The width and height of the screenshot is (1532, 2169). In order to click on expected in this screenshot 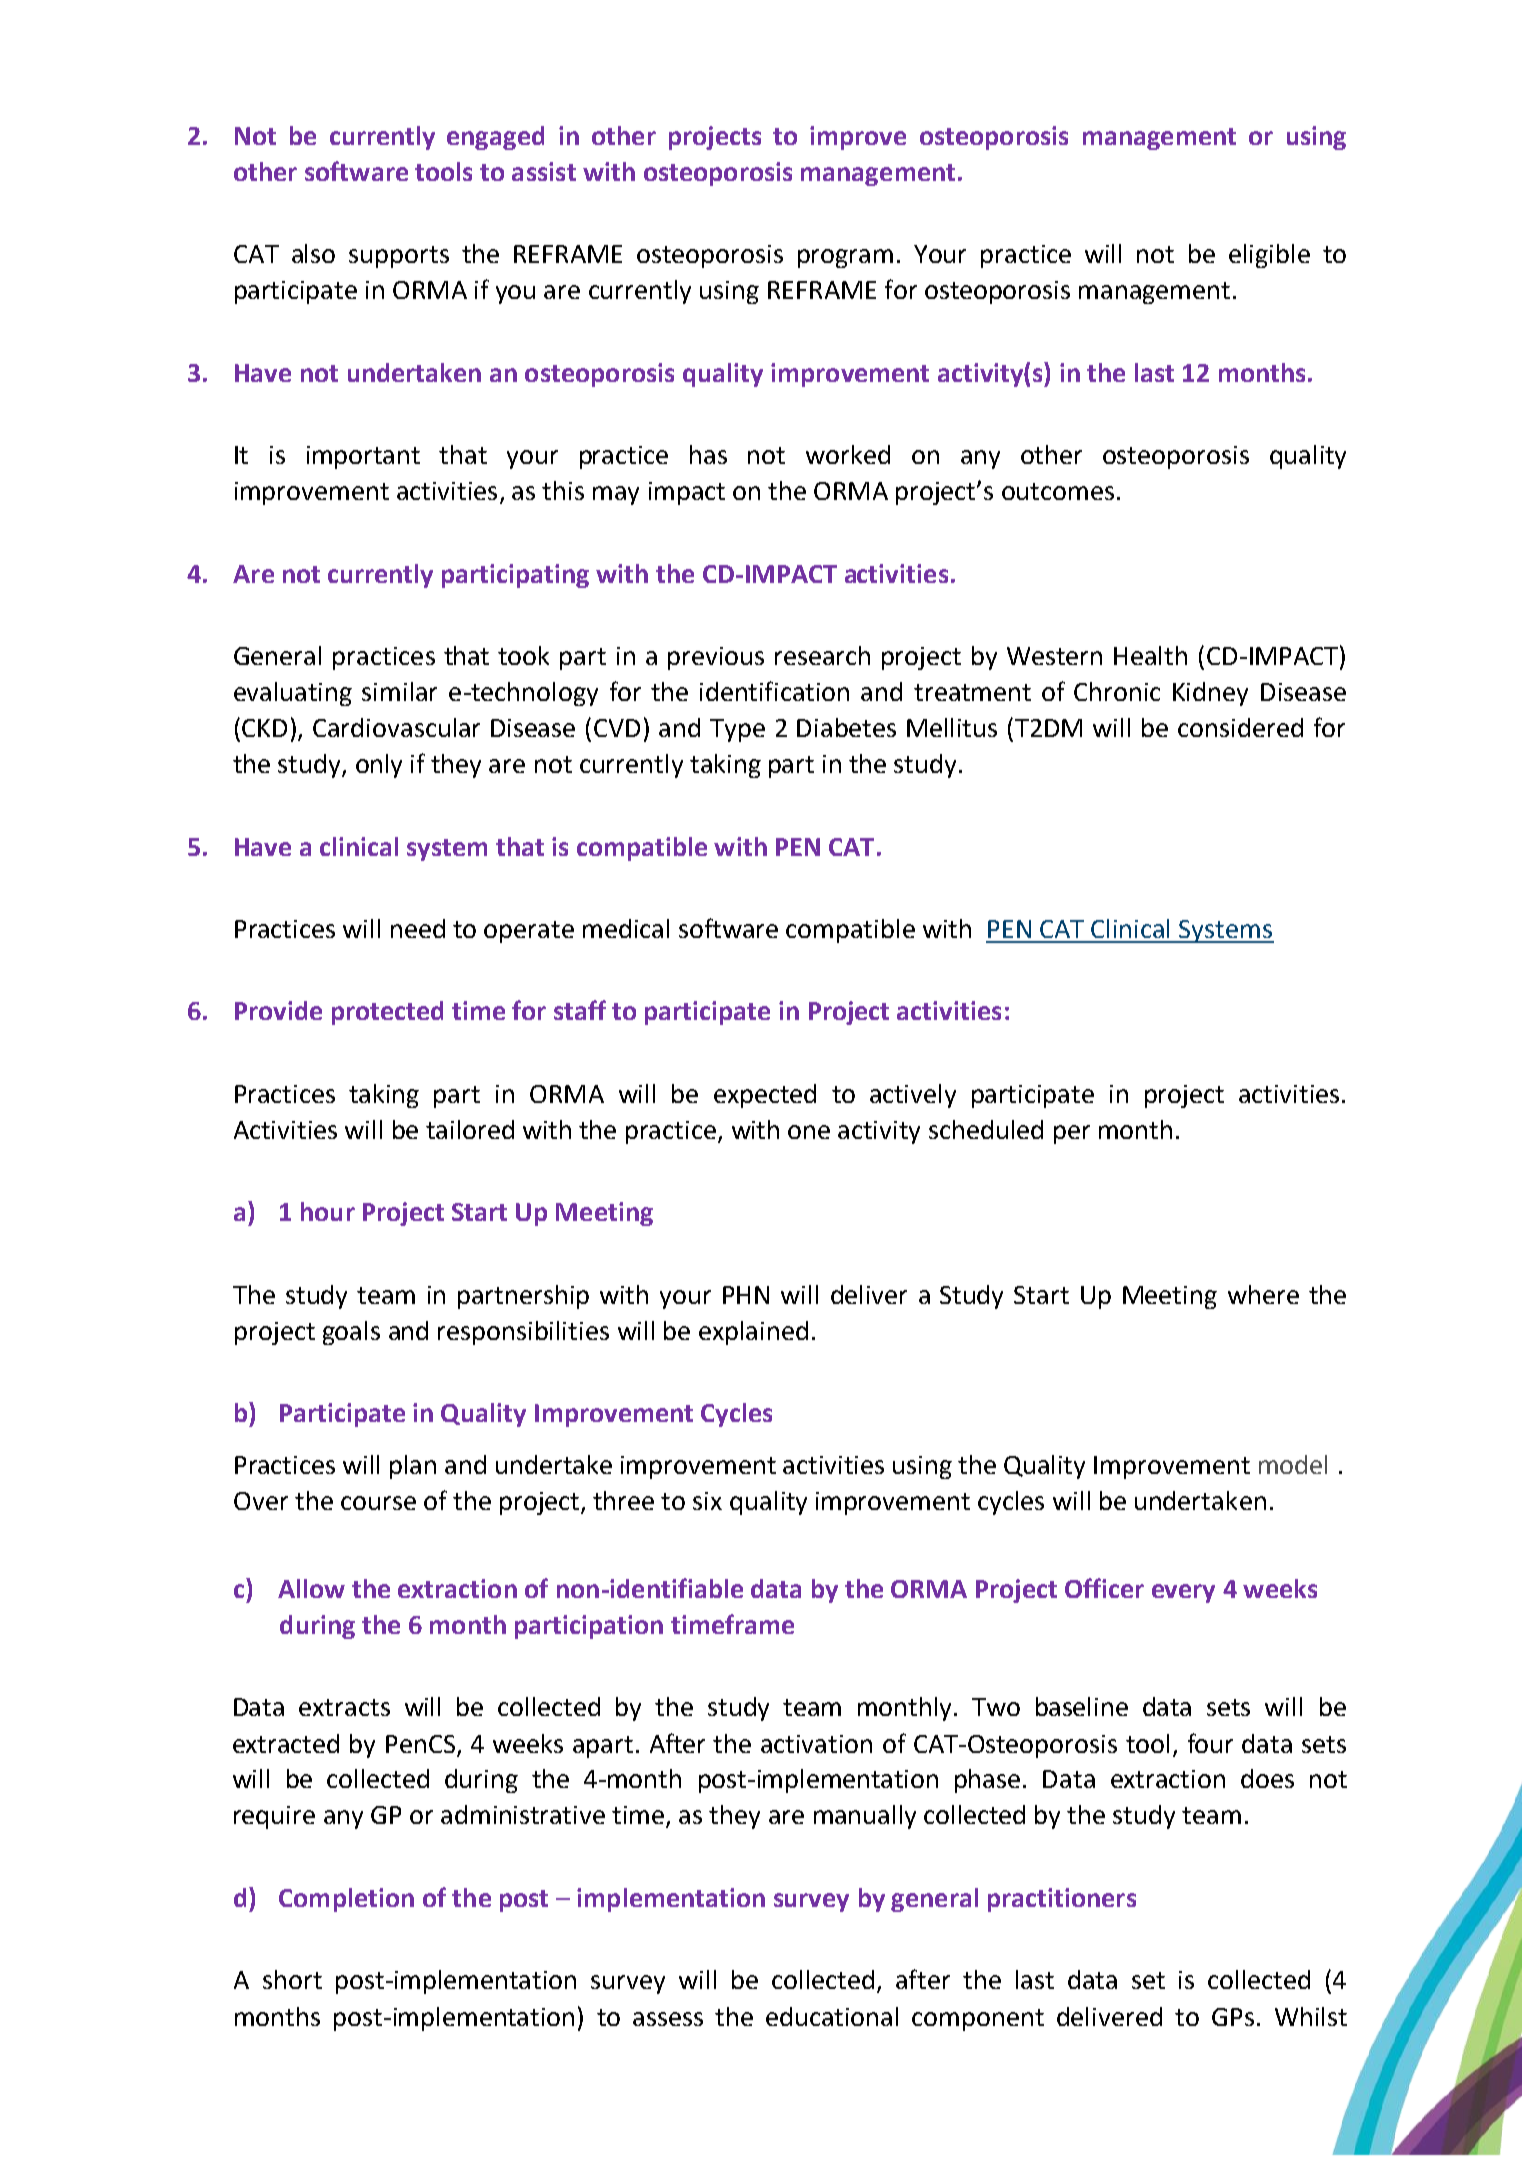, I will do `click(765, 1096)`.
